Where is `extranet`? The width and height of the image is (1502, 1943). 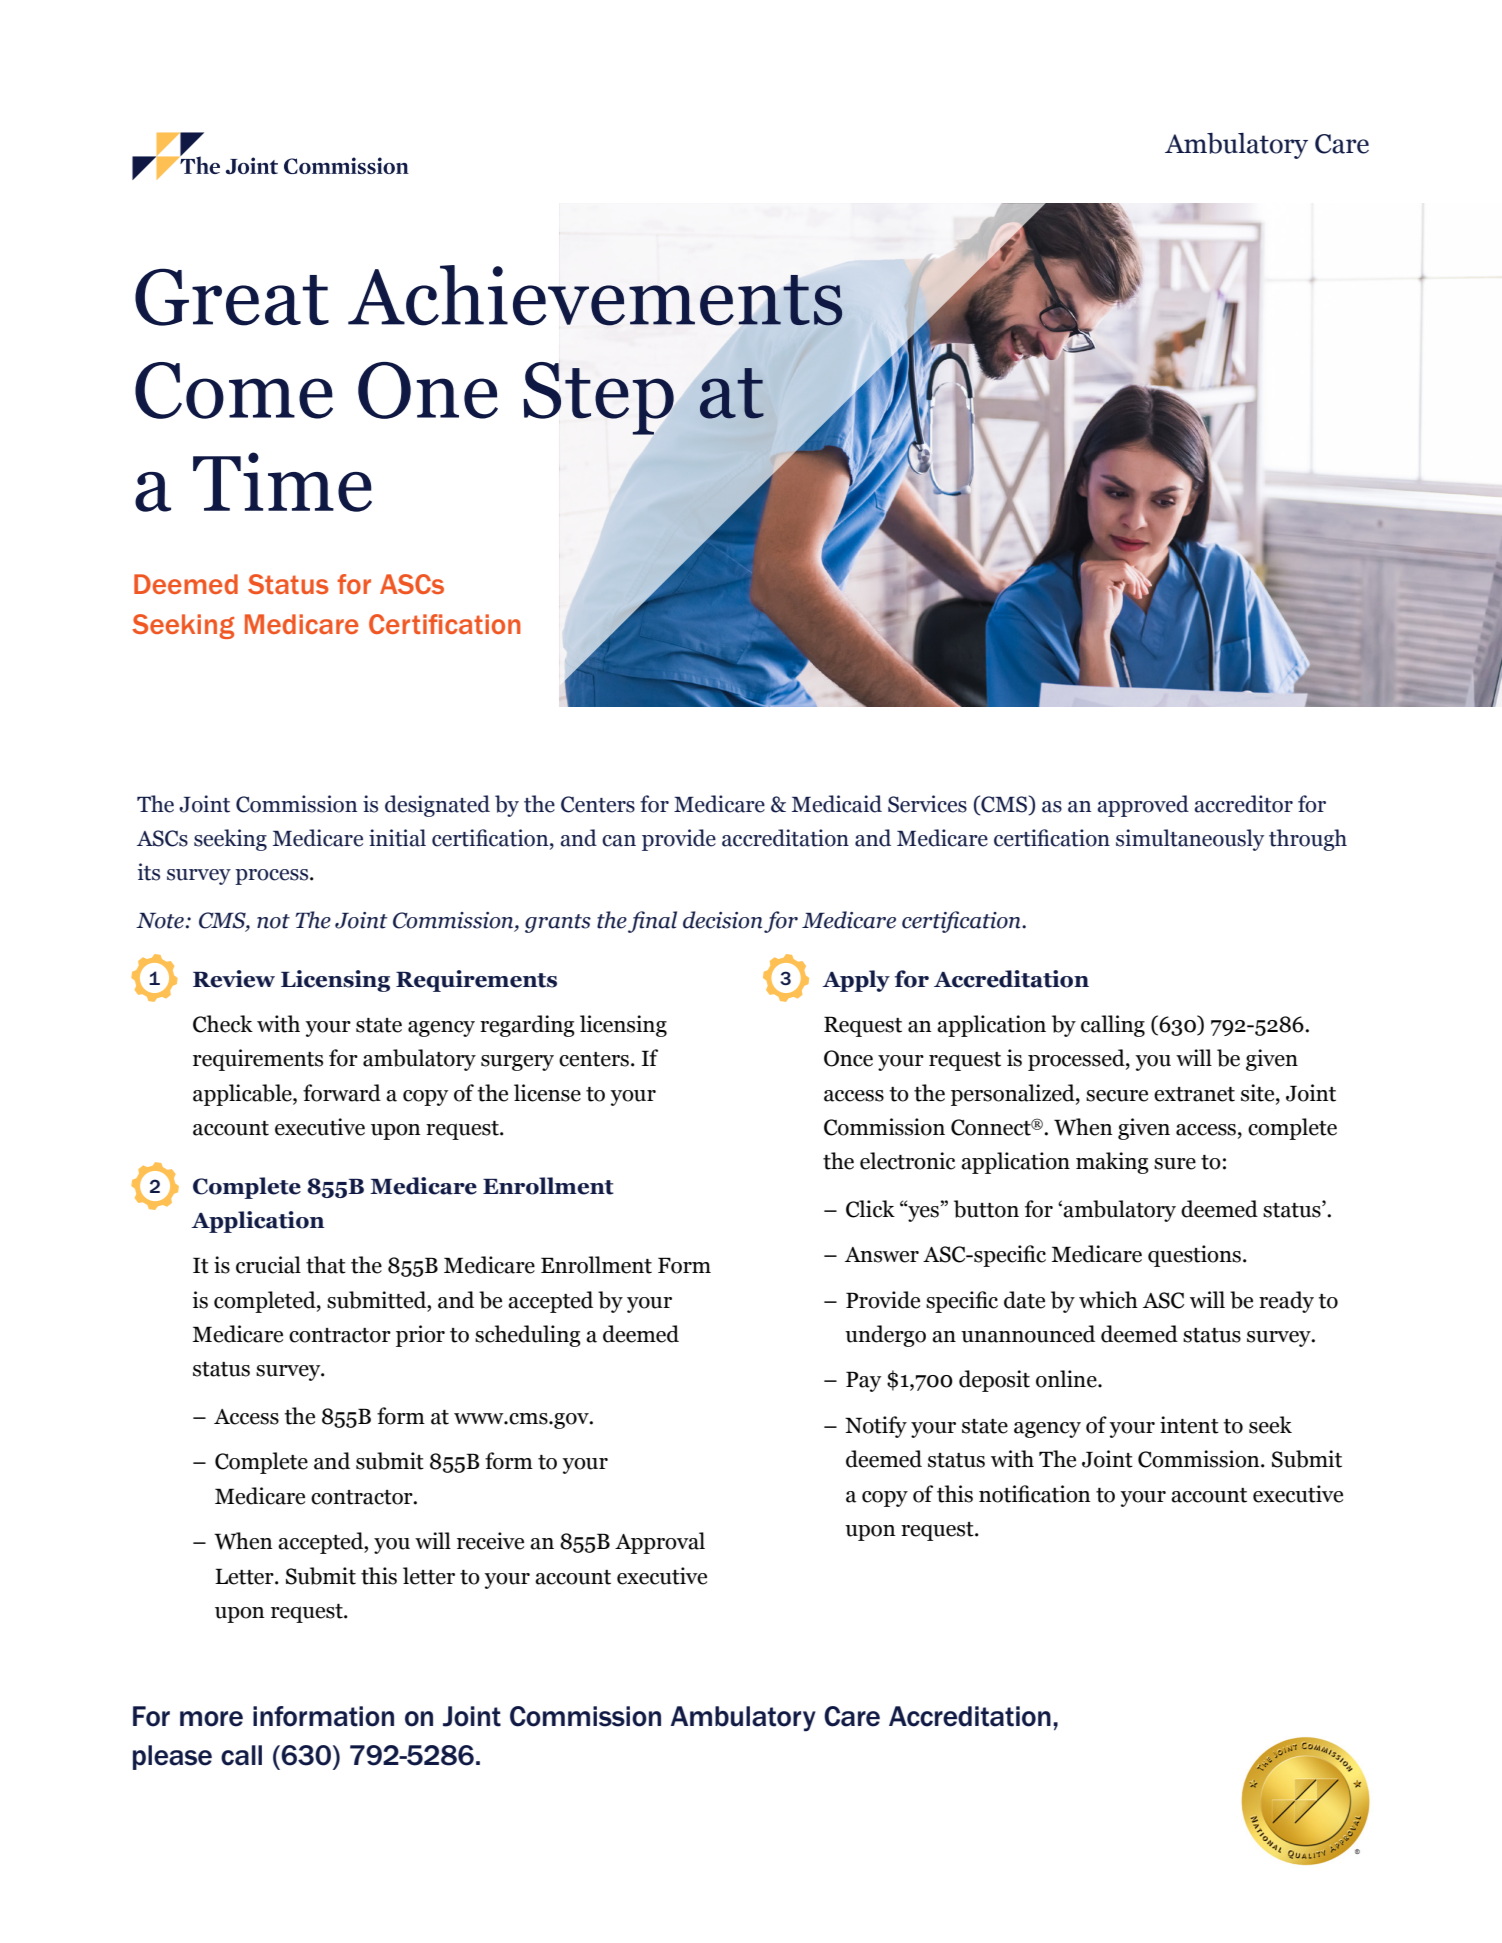
extranet is located at coordinates (1194, 1094).
